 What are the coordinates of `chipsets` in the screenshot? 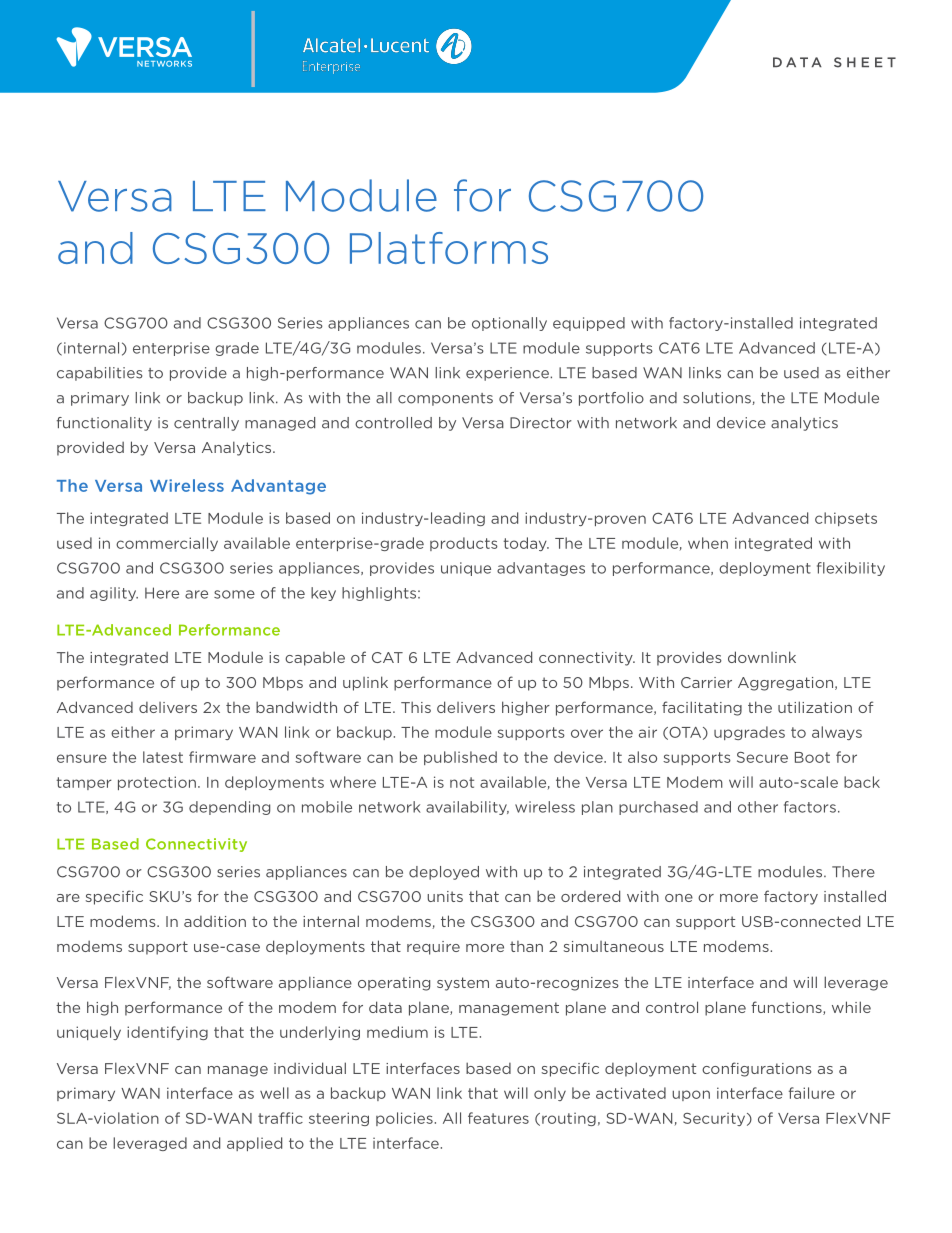 It's located at (846, 519).
